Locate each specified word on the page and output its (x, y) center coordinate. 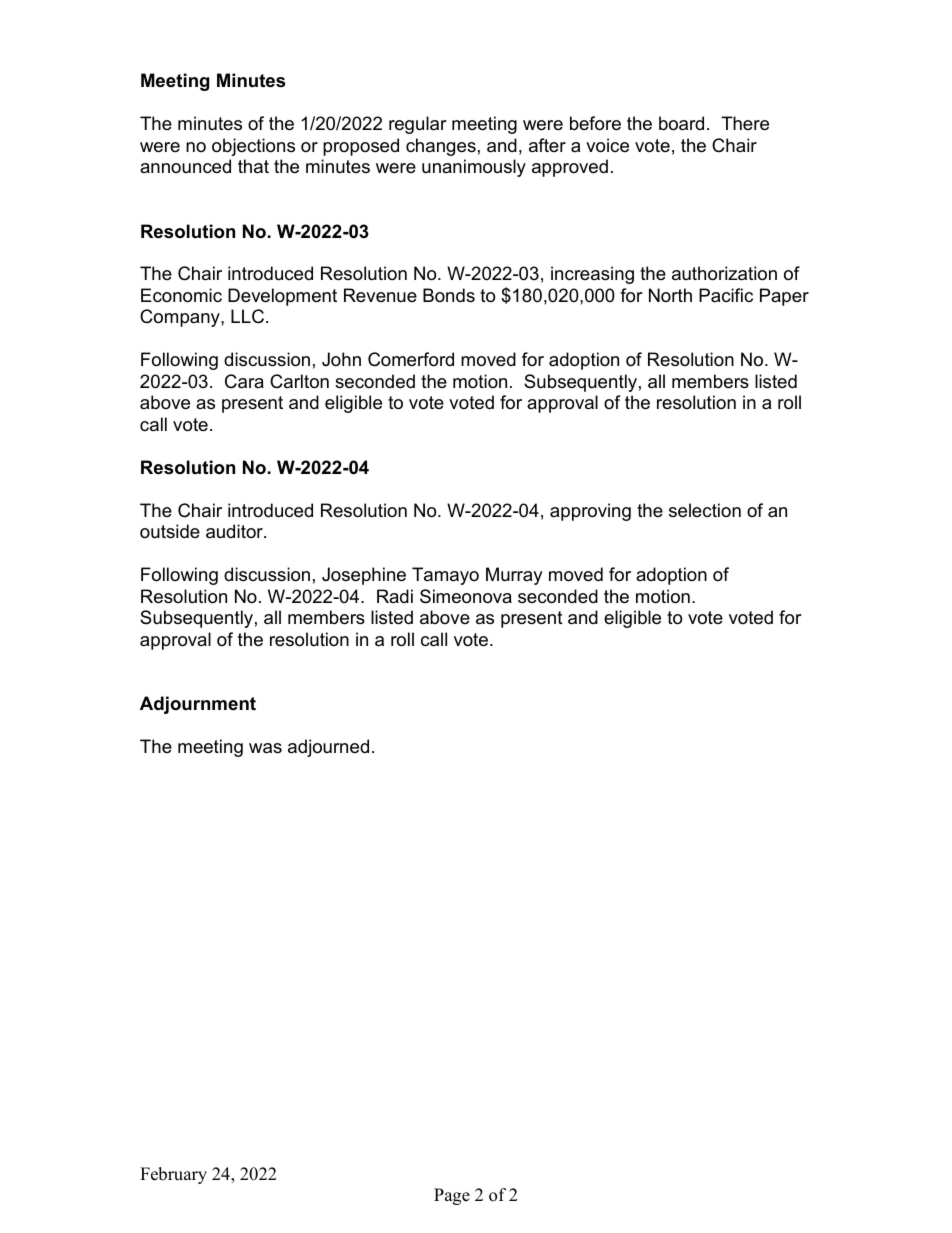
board (681, 123)
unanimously (474, 168)
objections (253, 147)
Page (452, 1196)
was (265, 748)
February (173, 1175)
